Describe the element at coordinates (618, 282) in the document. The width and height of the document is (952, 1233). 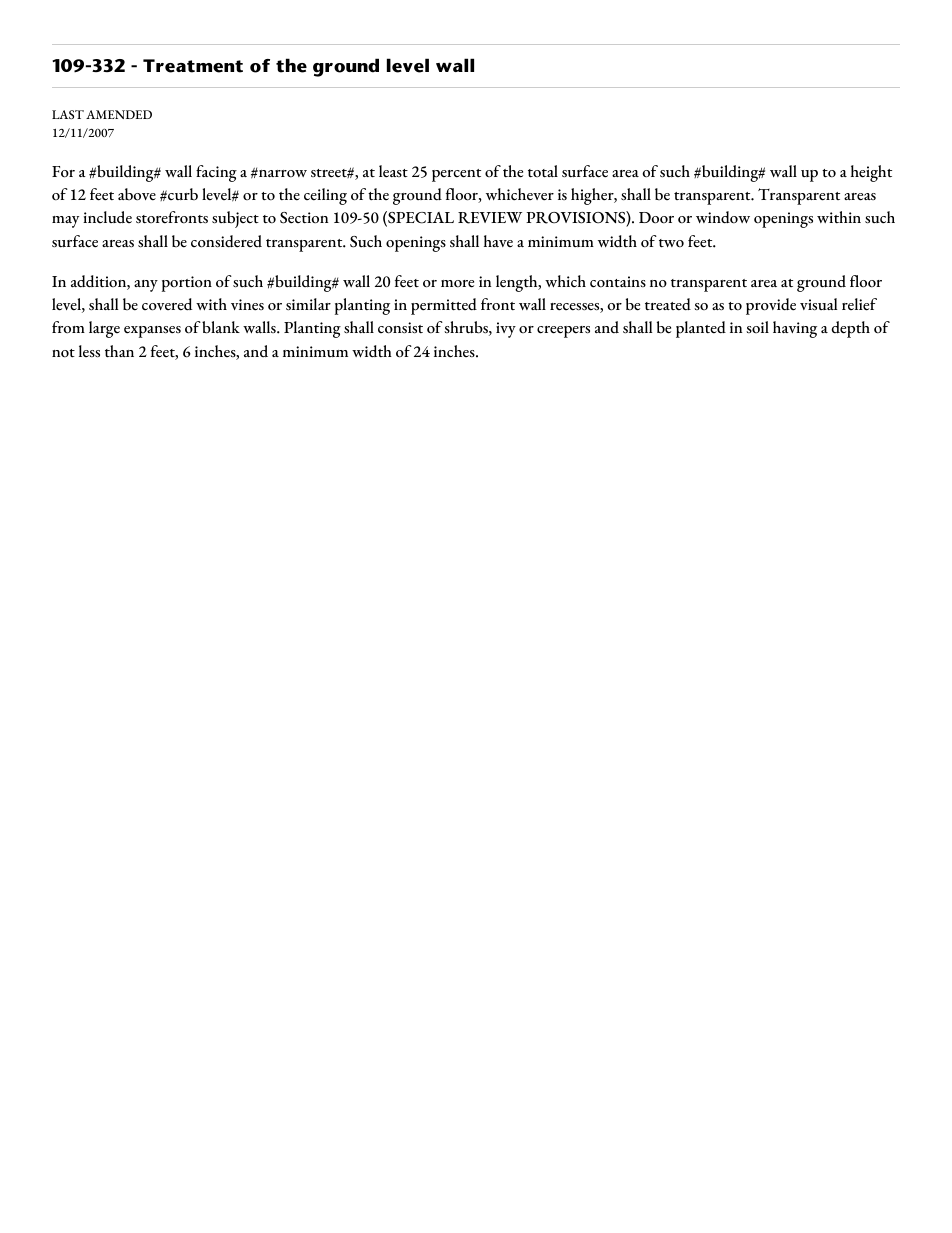
I see `contains` at that location.
